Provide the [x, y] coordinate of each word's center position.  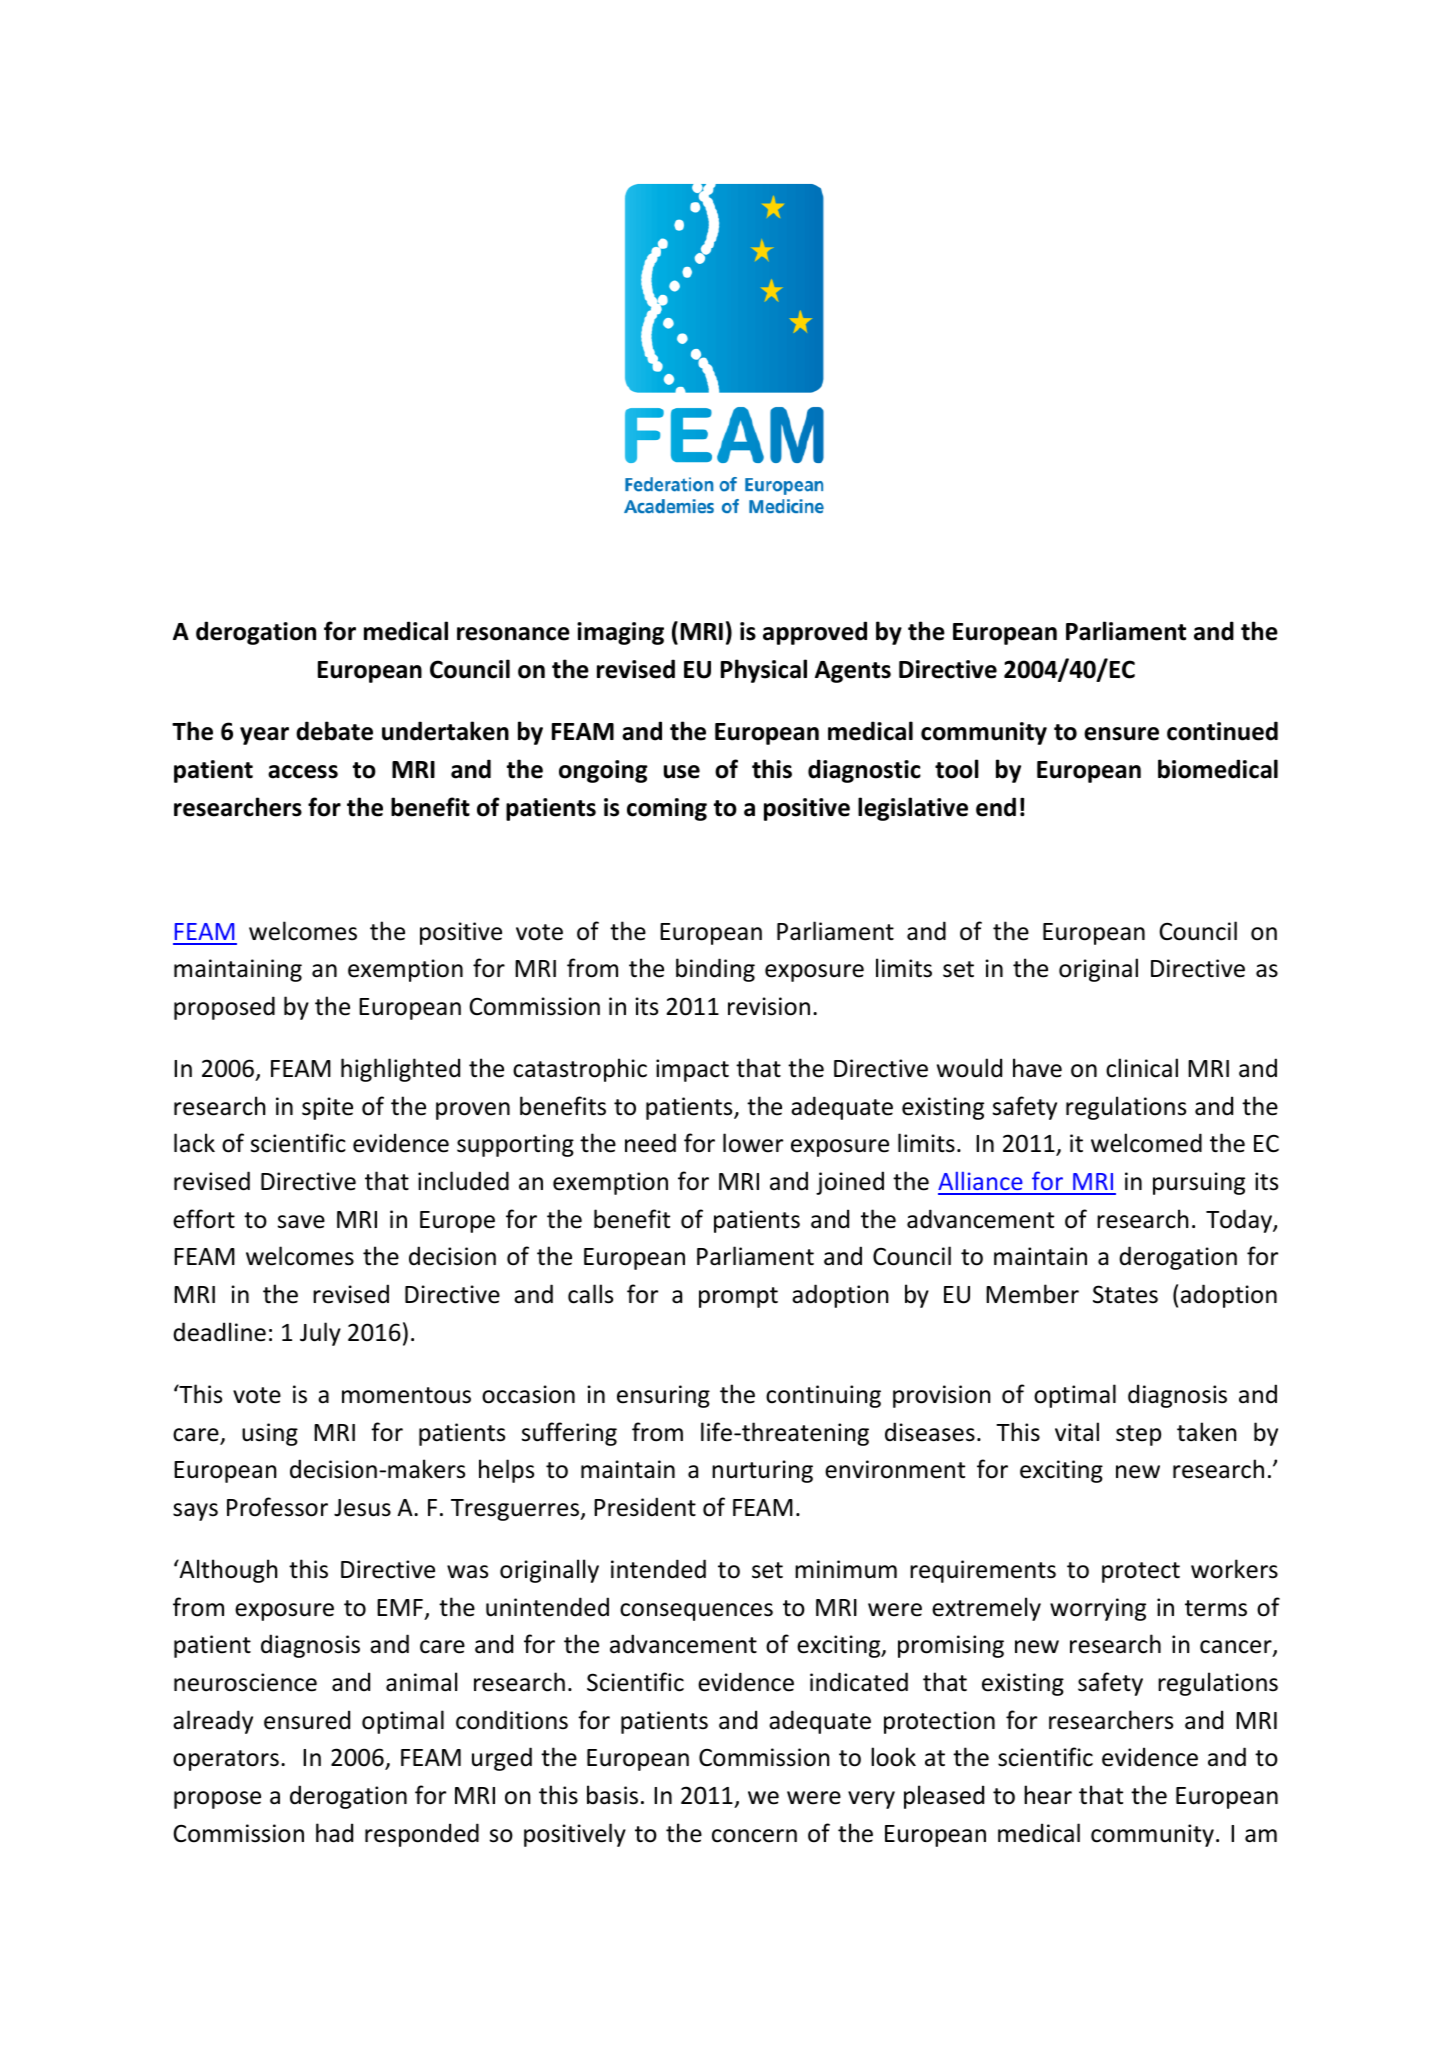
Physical [764, 671]
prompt [738, 1297]
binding [715, 970]
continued [1222, 731]
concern [754, 1836]
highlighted [400, 1070]
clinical [1142, 1068]
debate [334, 731]
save [301, 1222]
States [1125, 1294]
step [1138, 1435]
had [334, 1833]
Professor [277, 1507]
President [645, 1507]
